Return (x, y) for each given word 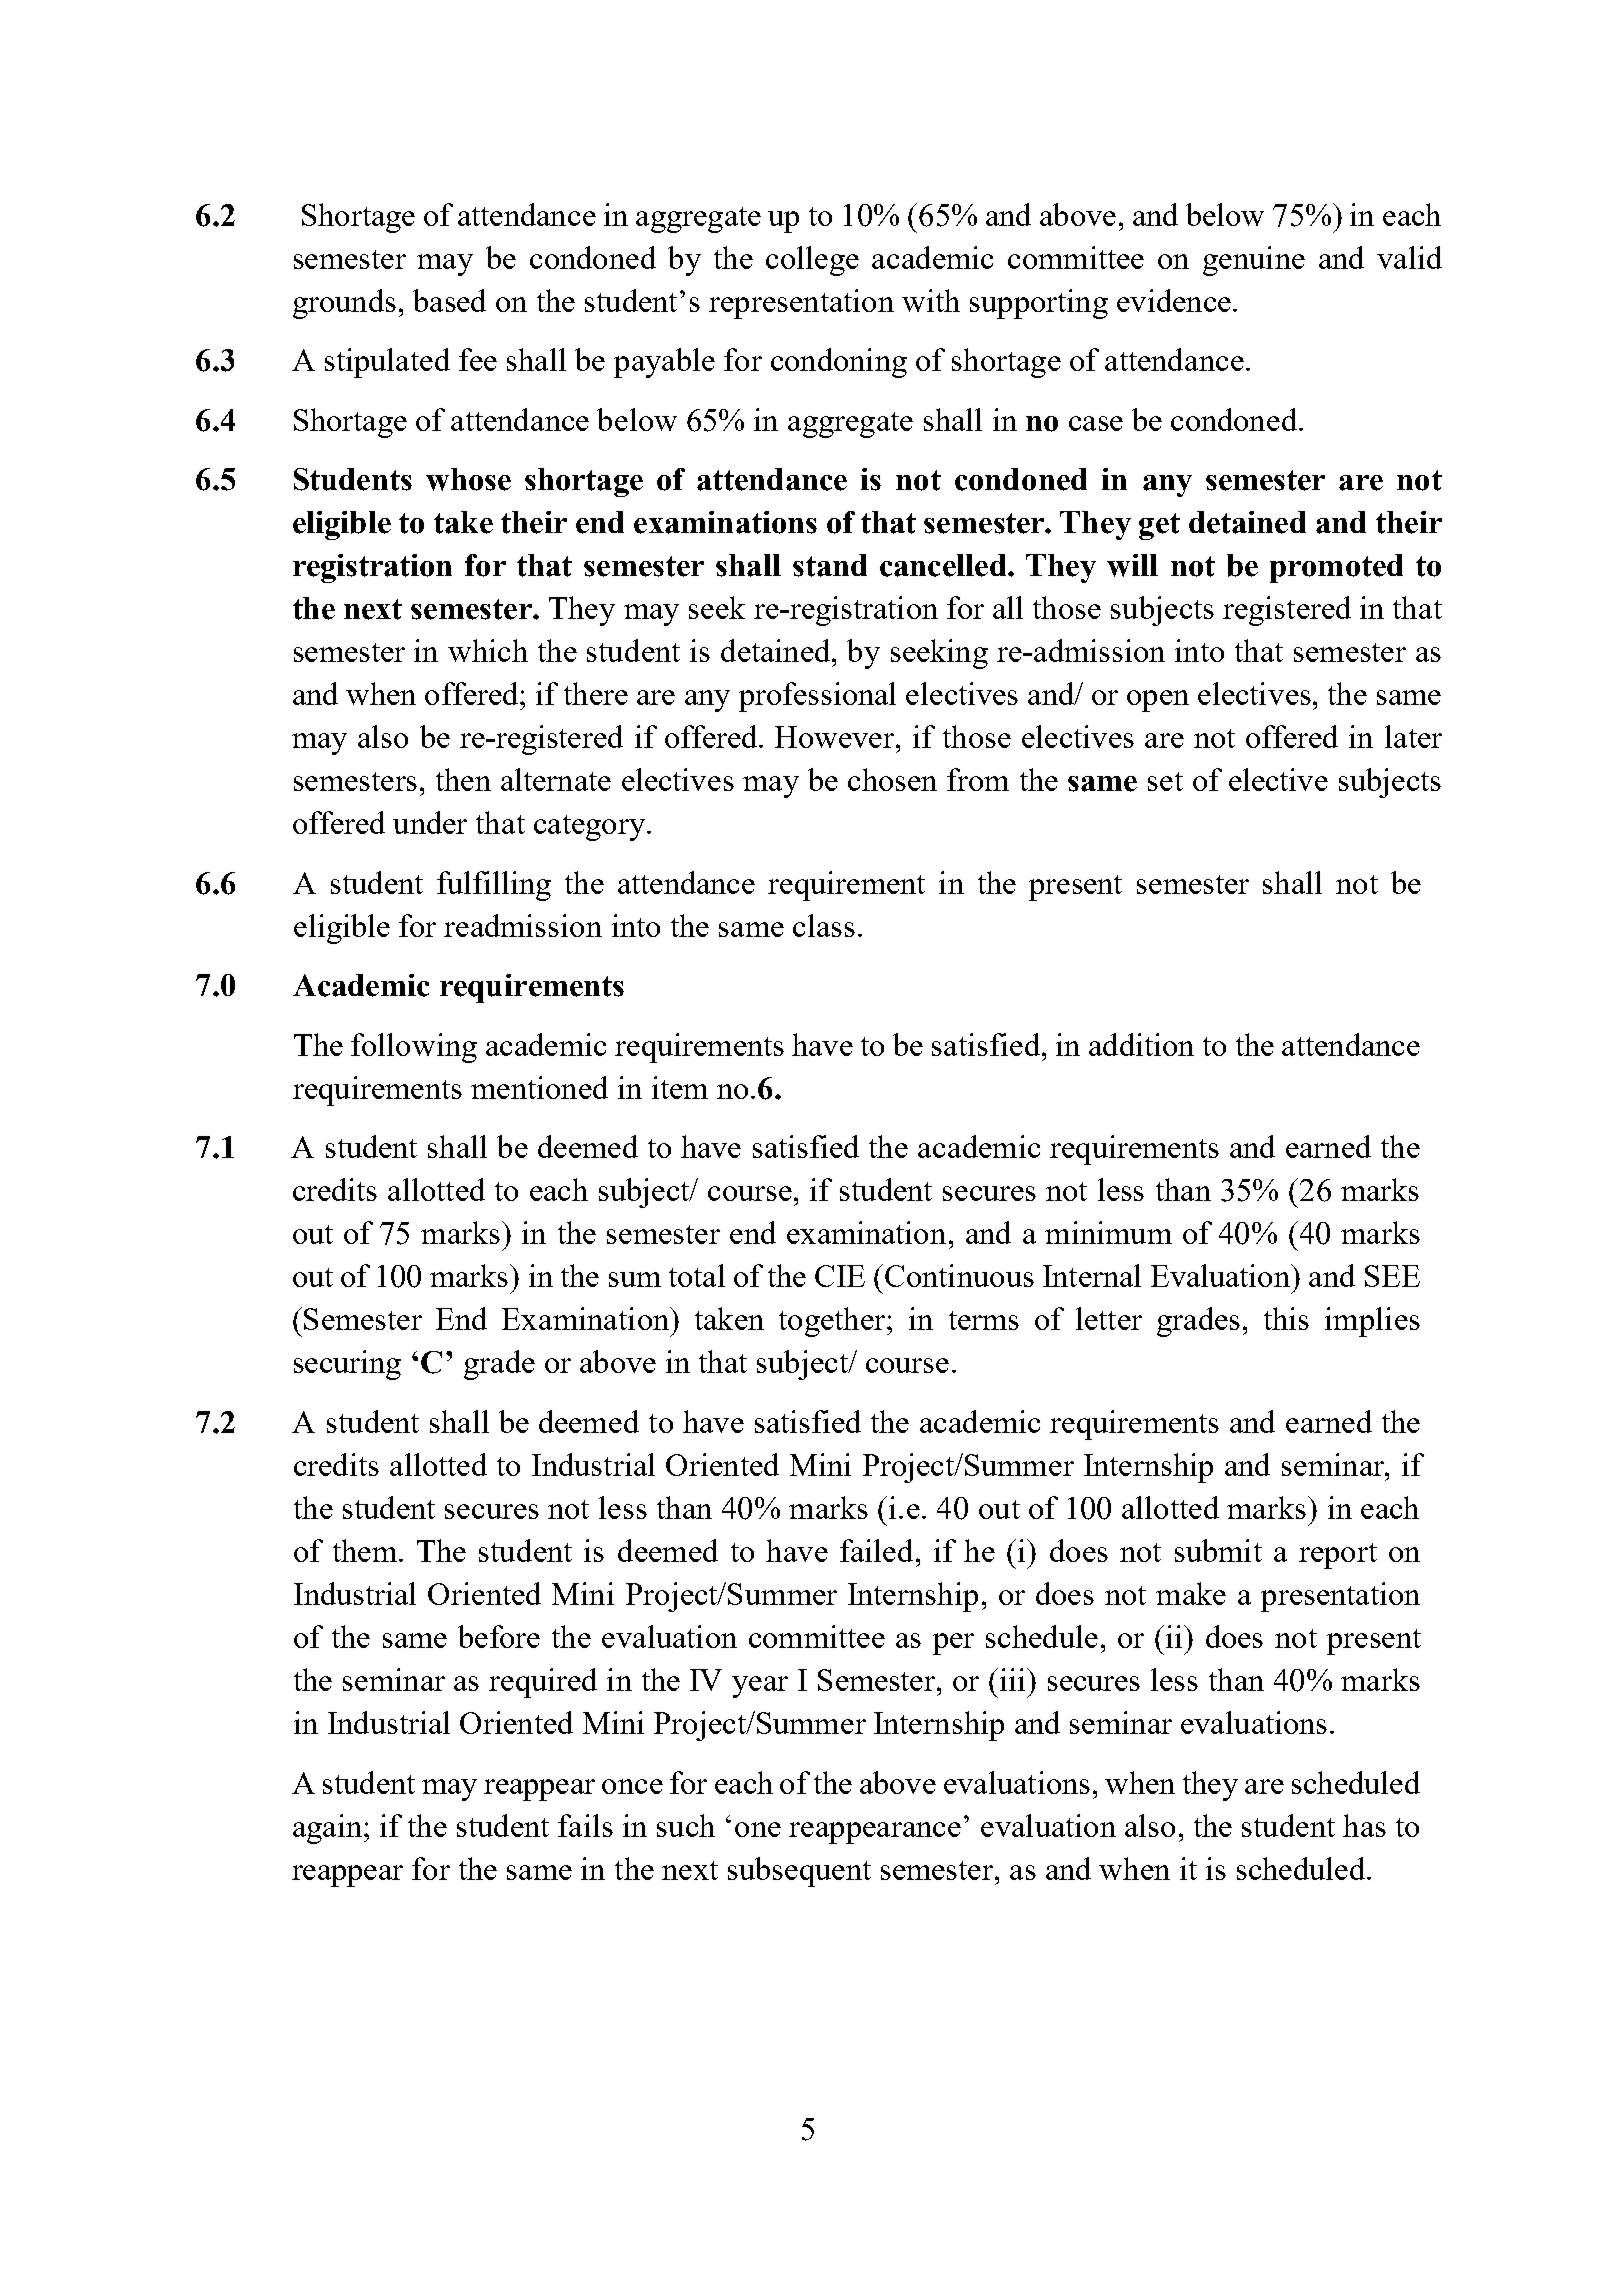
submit (1218, 1550)
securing (347, 1365)
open (1158, 701)
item (680, 1087)
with (931, 300)
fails (585, 1825)
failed (876, 1550)
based (449, 300)
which (488, 650)
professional (817, 697)
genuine (1254, 261)
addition (1141, 1044)
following (414, 1048)
